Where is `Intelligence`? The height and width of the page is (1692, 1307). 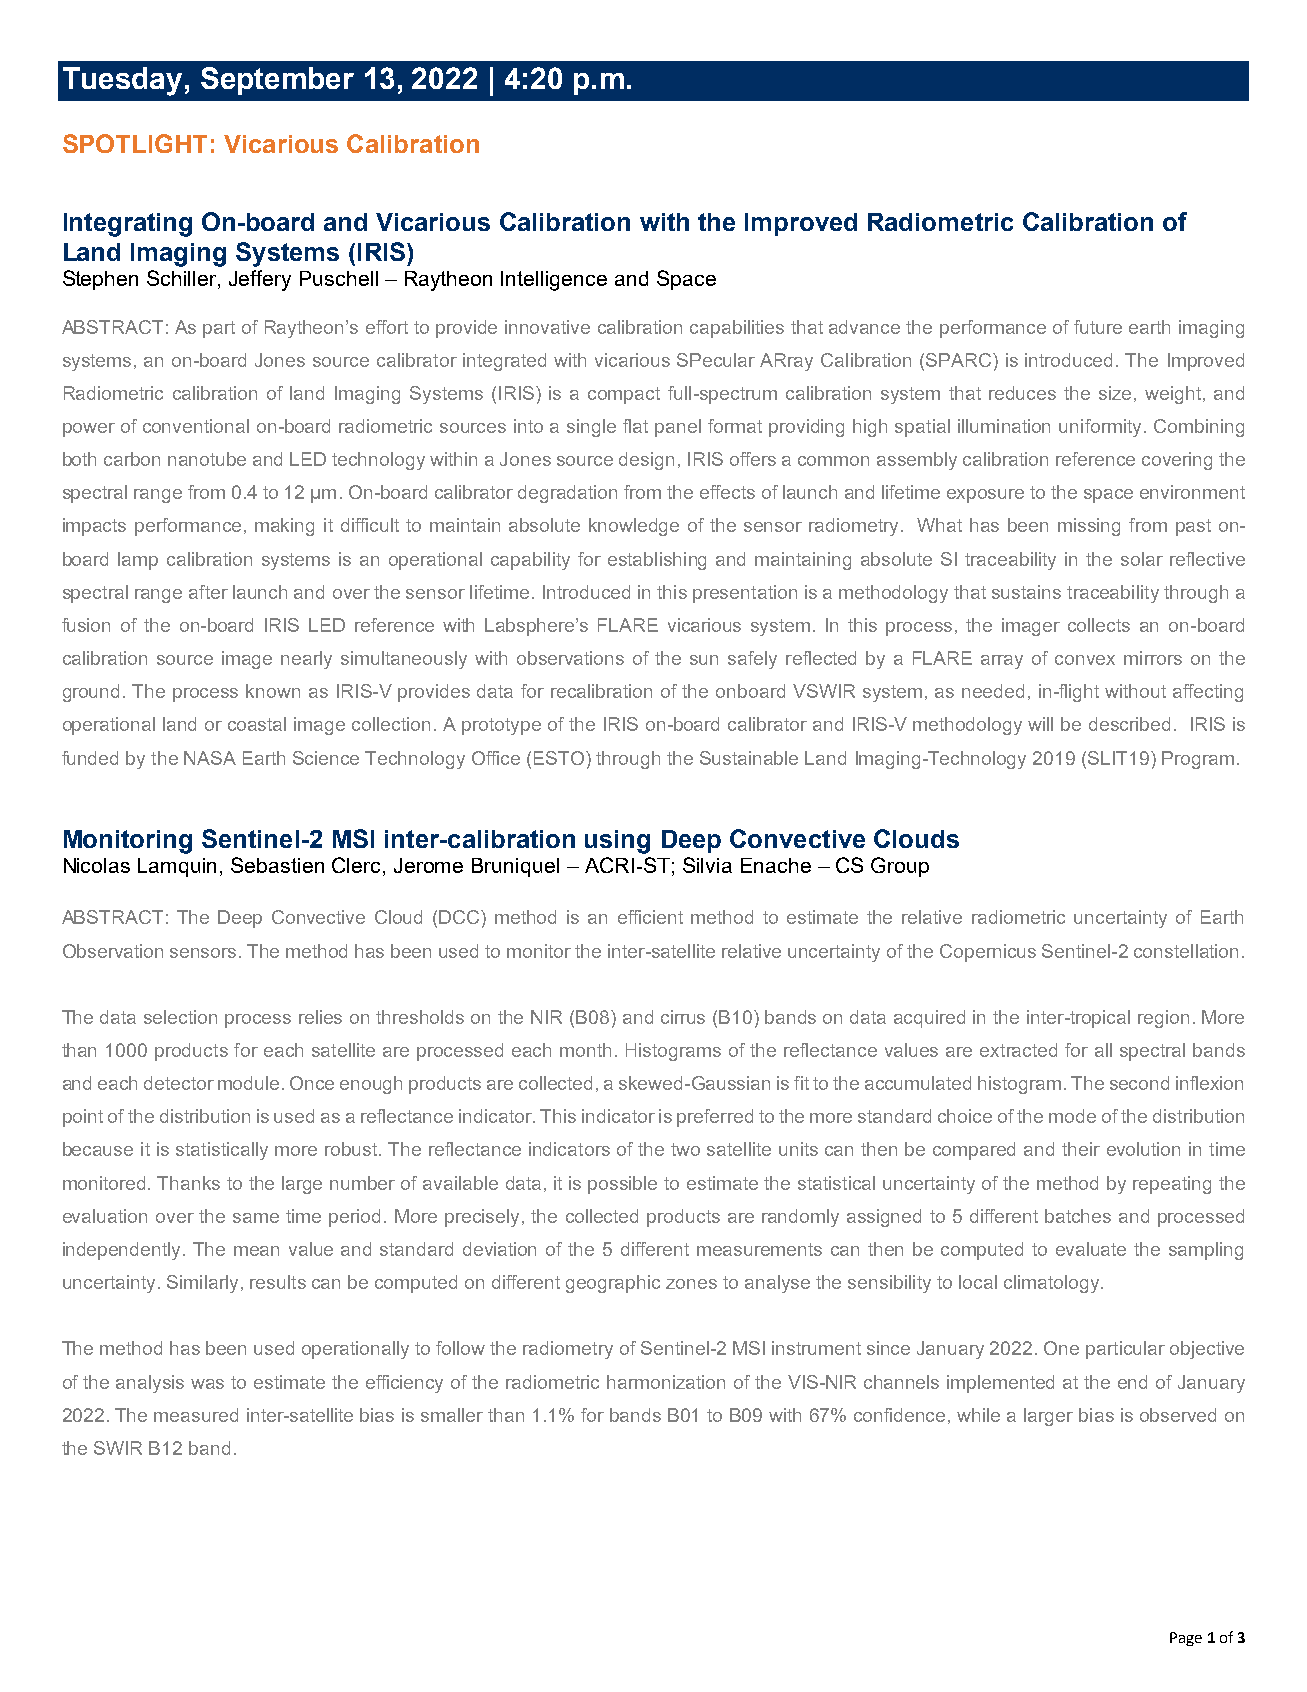
Intelligence is located at coordinates (554, 281).
